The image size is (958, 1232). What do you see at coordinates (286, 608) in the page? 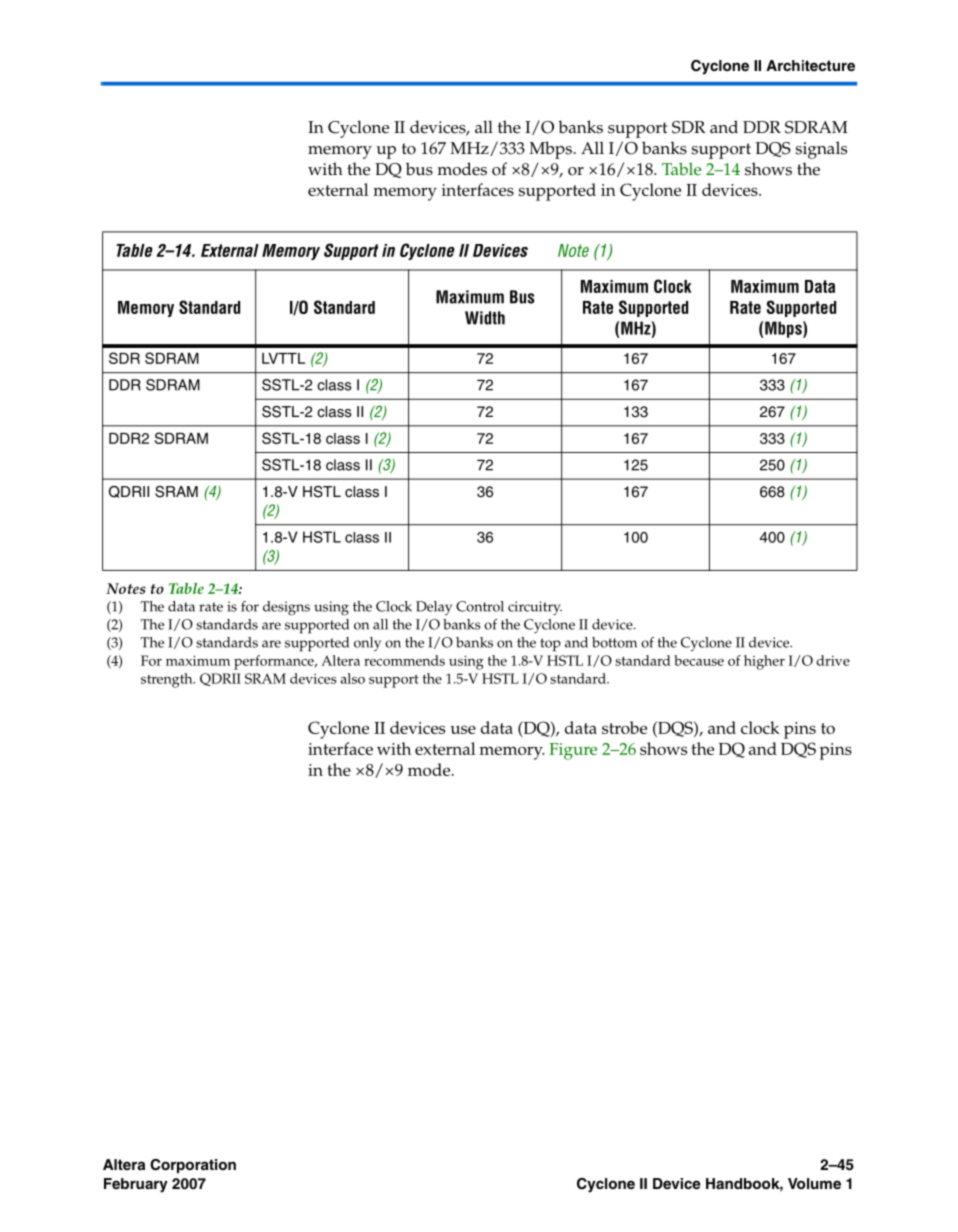
I see `designs` at bounding box center [286, 608].
